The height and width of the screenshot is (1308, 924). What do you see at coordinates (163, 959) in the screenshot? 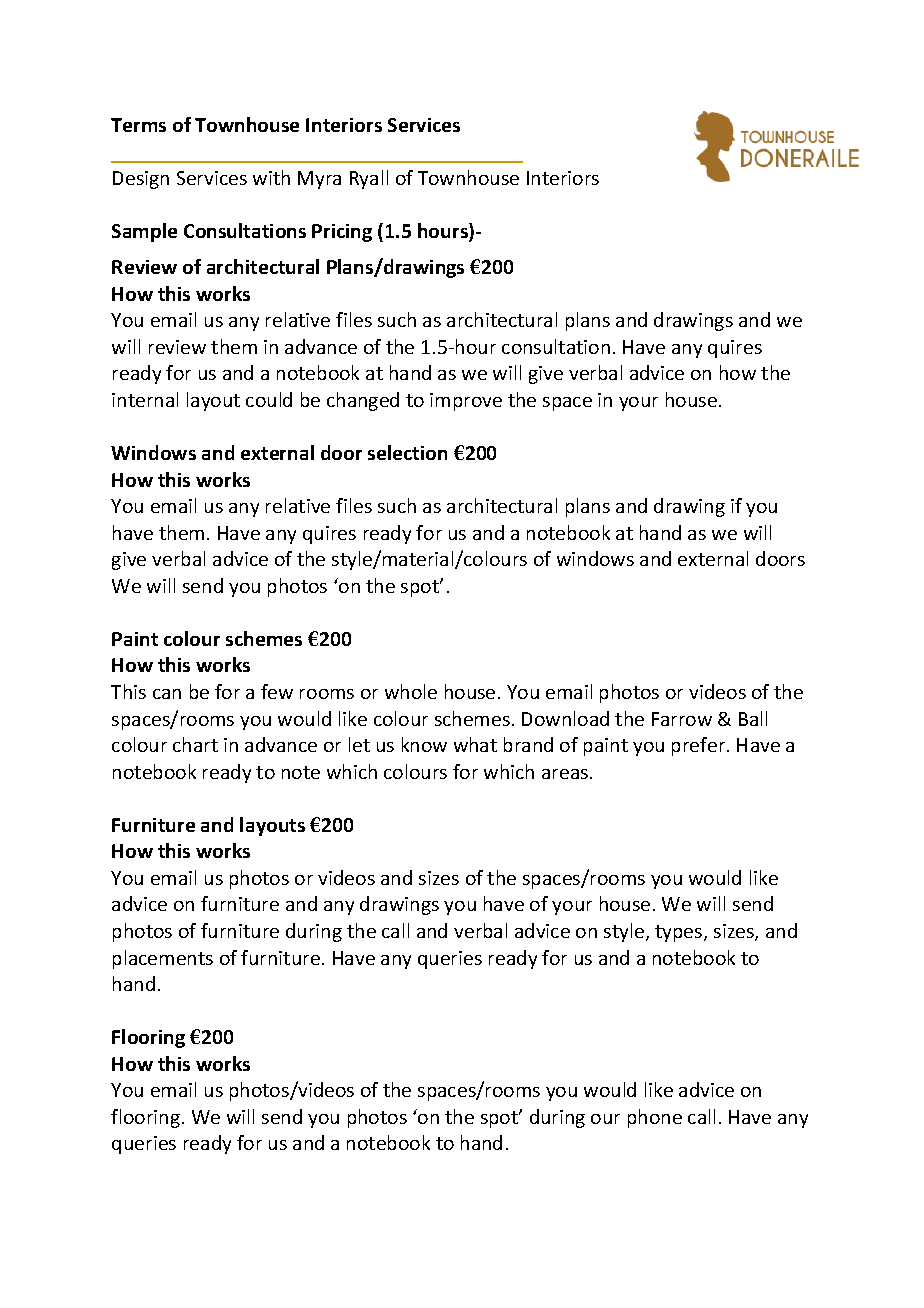
I see `placements` at bounding box center [163, 959].
